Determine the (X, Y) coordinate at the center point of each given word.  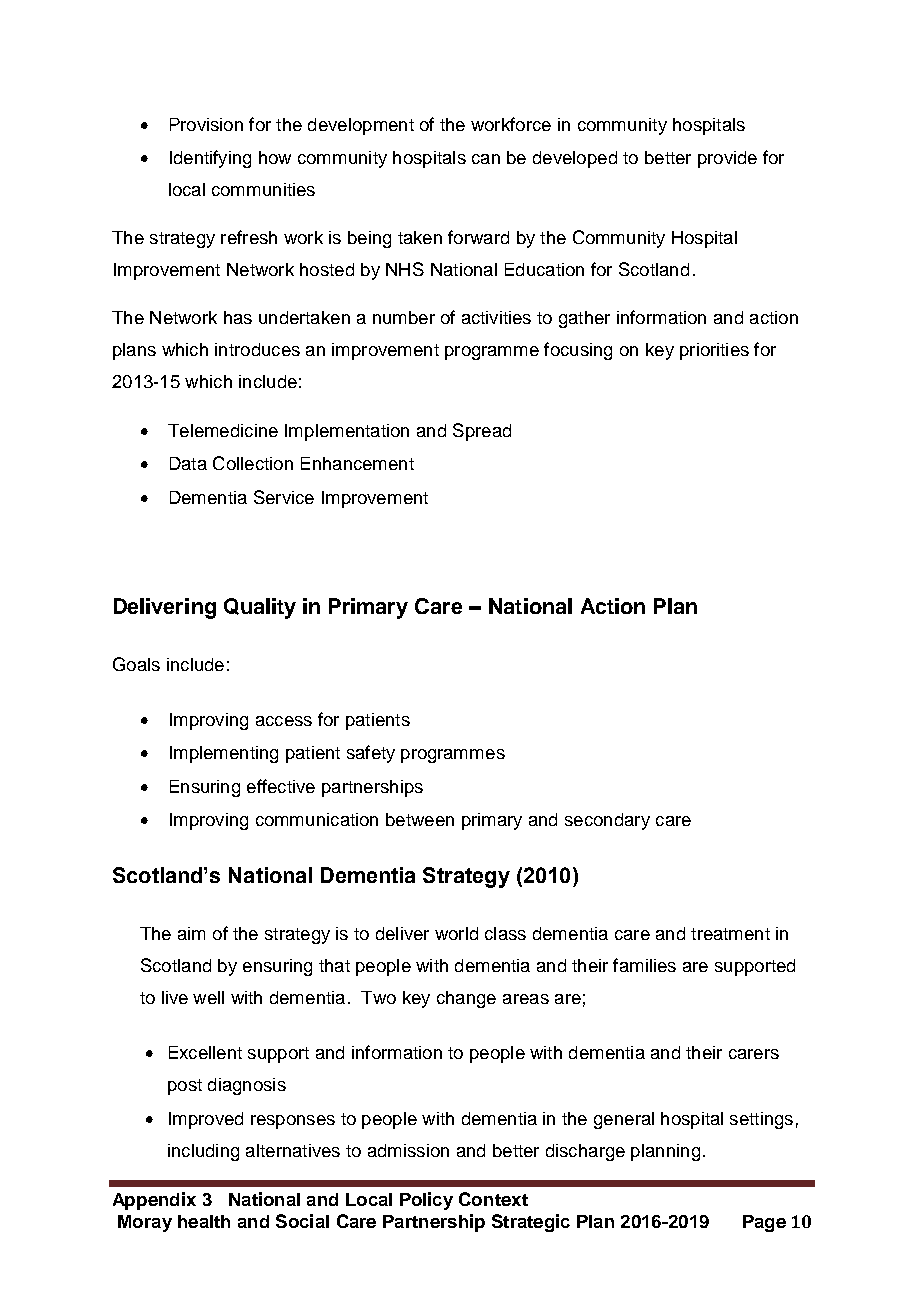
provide (727, 159)
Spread (482, 432)
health (204, 1221)
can (486, 159)
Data (188, 463)
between (420, 819)
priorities (714, 351)
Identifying (210, 159)
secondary (607, 821)
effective (281, 786)
